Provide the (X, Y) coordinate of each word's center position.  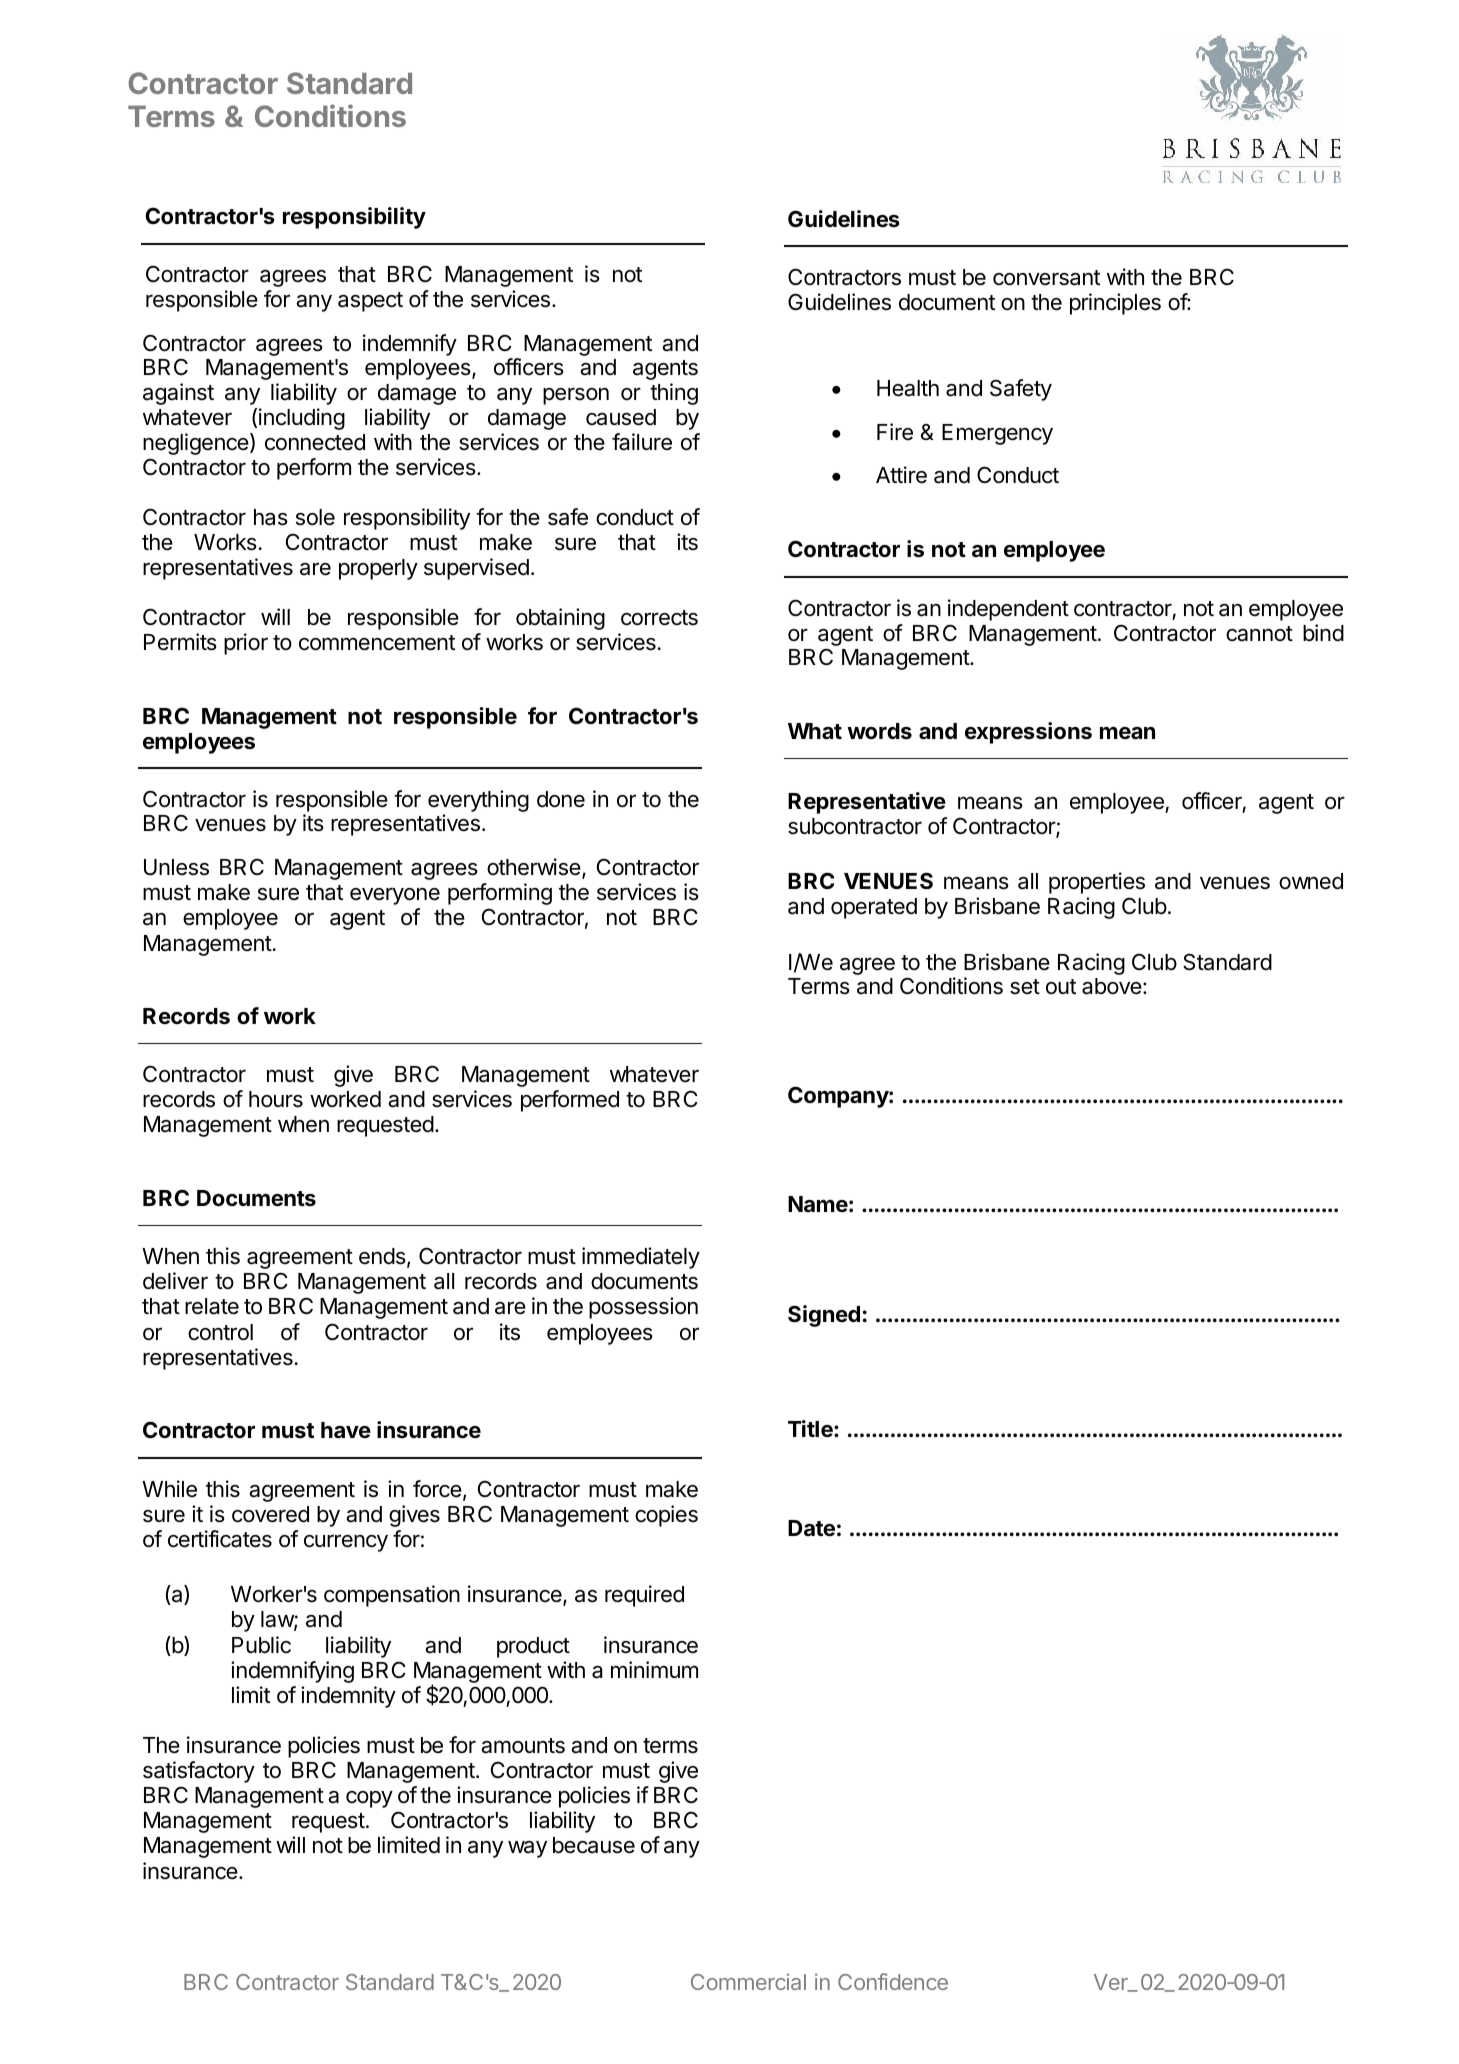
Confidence (893, 1981)
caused (621, 417)
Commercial (748, 1981)
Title (811, 1429)
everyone (395, 896)
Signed (824, 1316)
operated (874, 908)
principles (1115, 304)
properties (1097, 883)
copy (369, 1799)
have (346, 1430)
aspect (370, 302)
